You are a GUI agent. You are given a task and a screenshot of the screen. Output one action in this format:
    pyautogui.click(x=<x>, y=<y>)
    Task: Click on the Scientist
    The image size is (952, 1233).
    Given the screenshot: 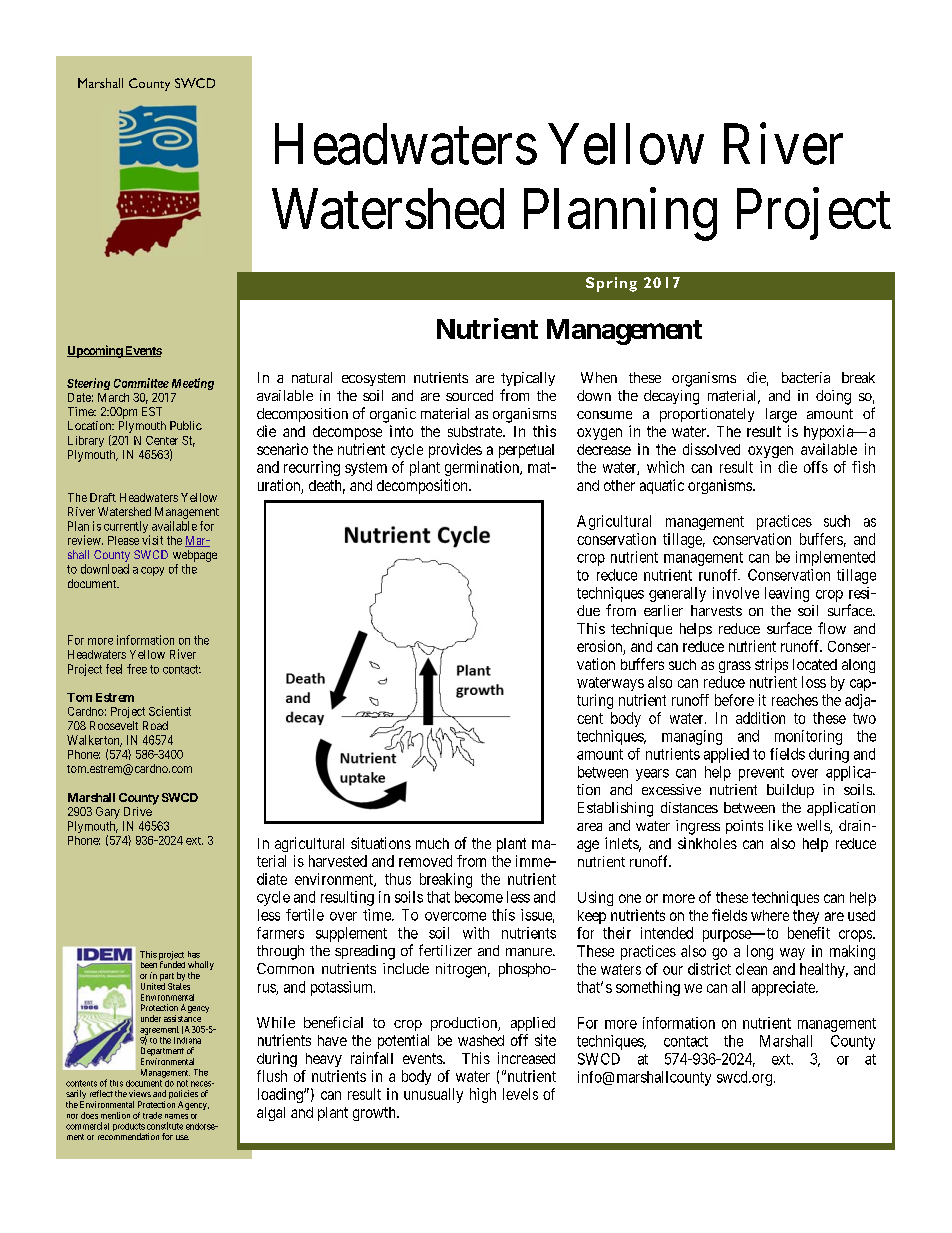 What is the action you would take?
    pyautogui.click(x=170, y=711)
